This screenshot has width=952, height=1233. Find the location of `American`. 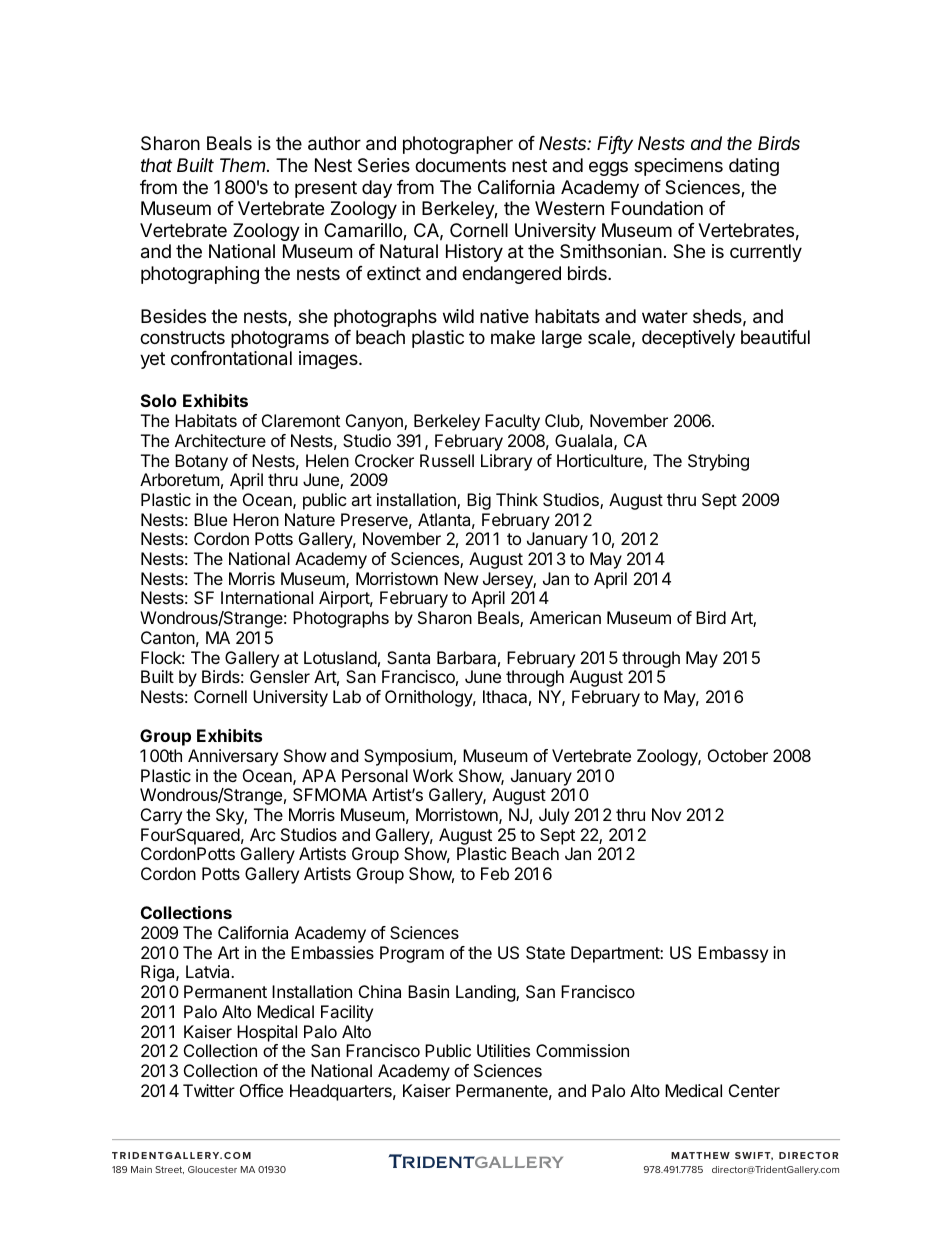

American is located at coordinates (565, 617).
